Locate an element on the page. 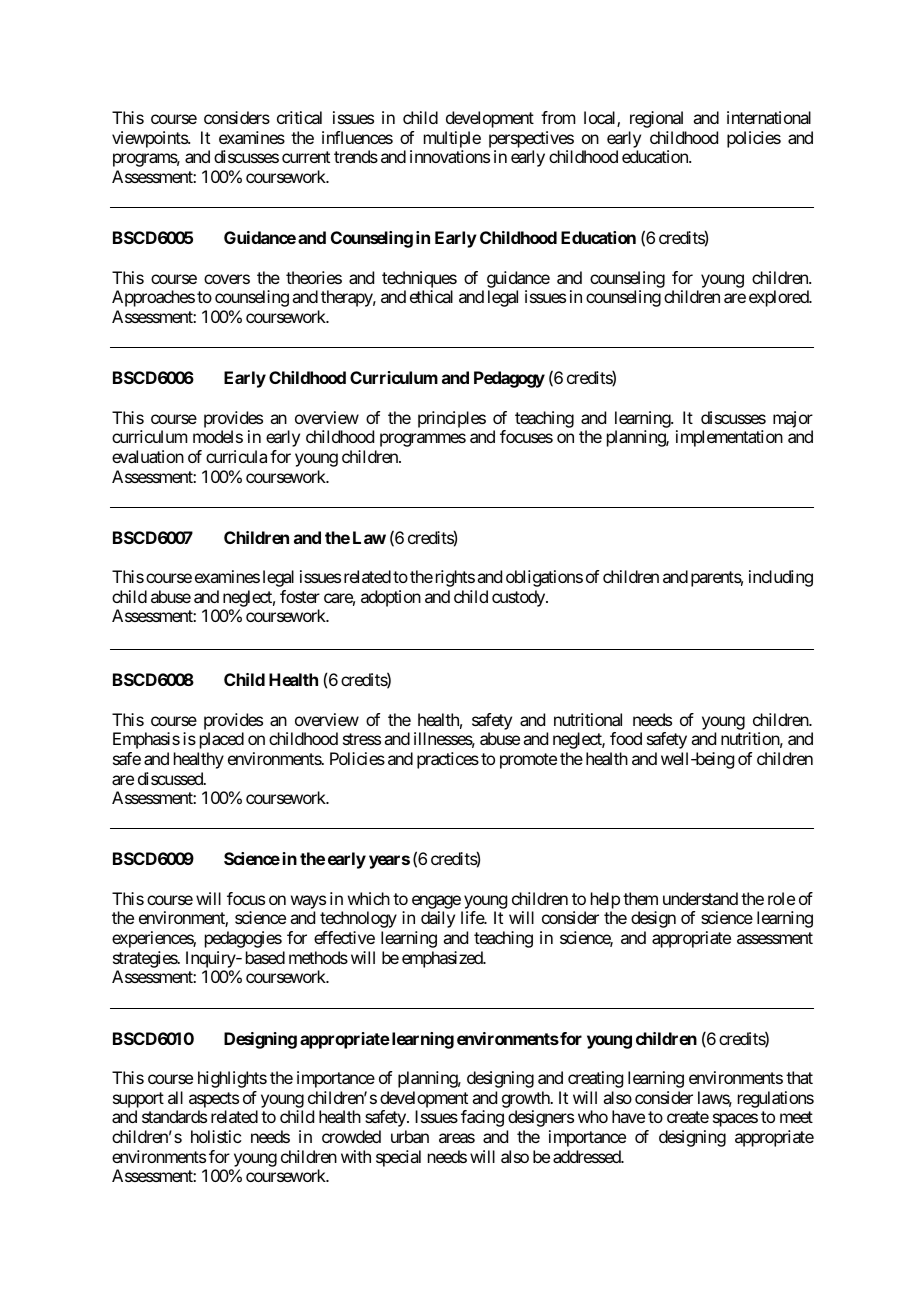  multiple is located at coordinates (452, 139).
